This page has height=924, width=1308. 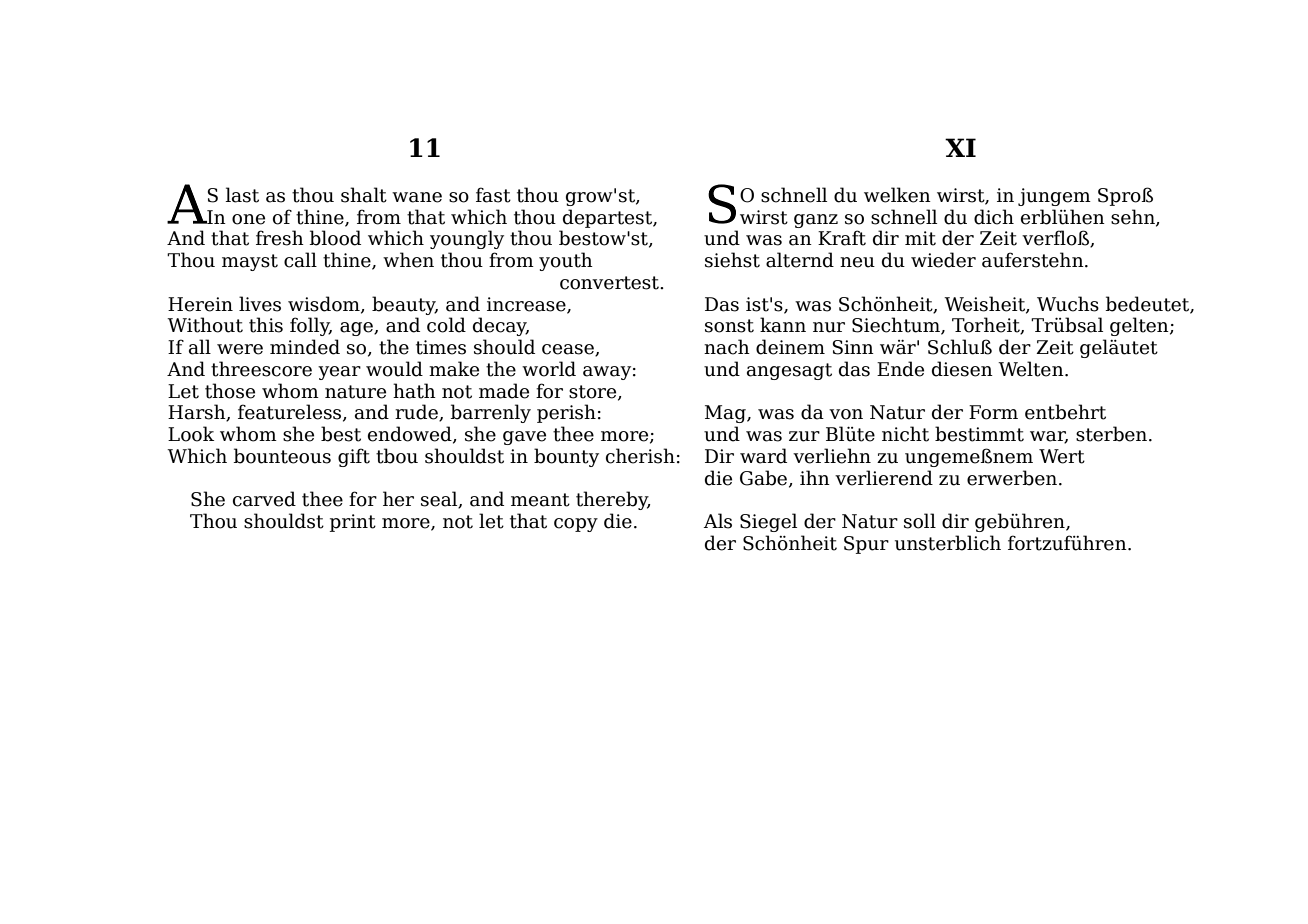 I want to click on nicht, so click(x=905, y=434).
